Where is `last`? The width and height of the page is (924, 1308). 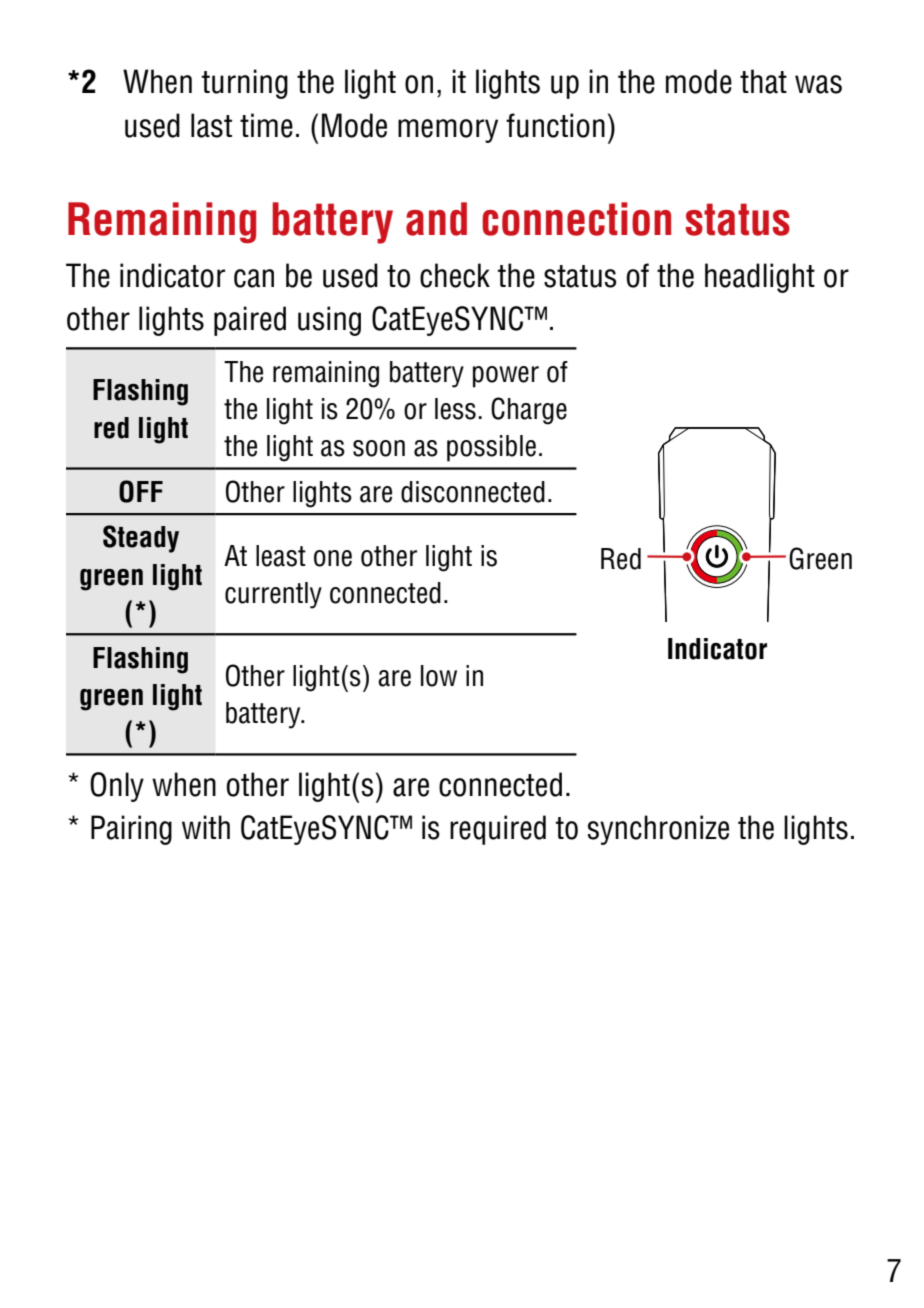 last is located at coordinates (211, 125).
